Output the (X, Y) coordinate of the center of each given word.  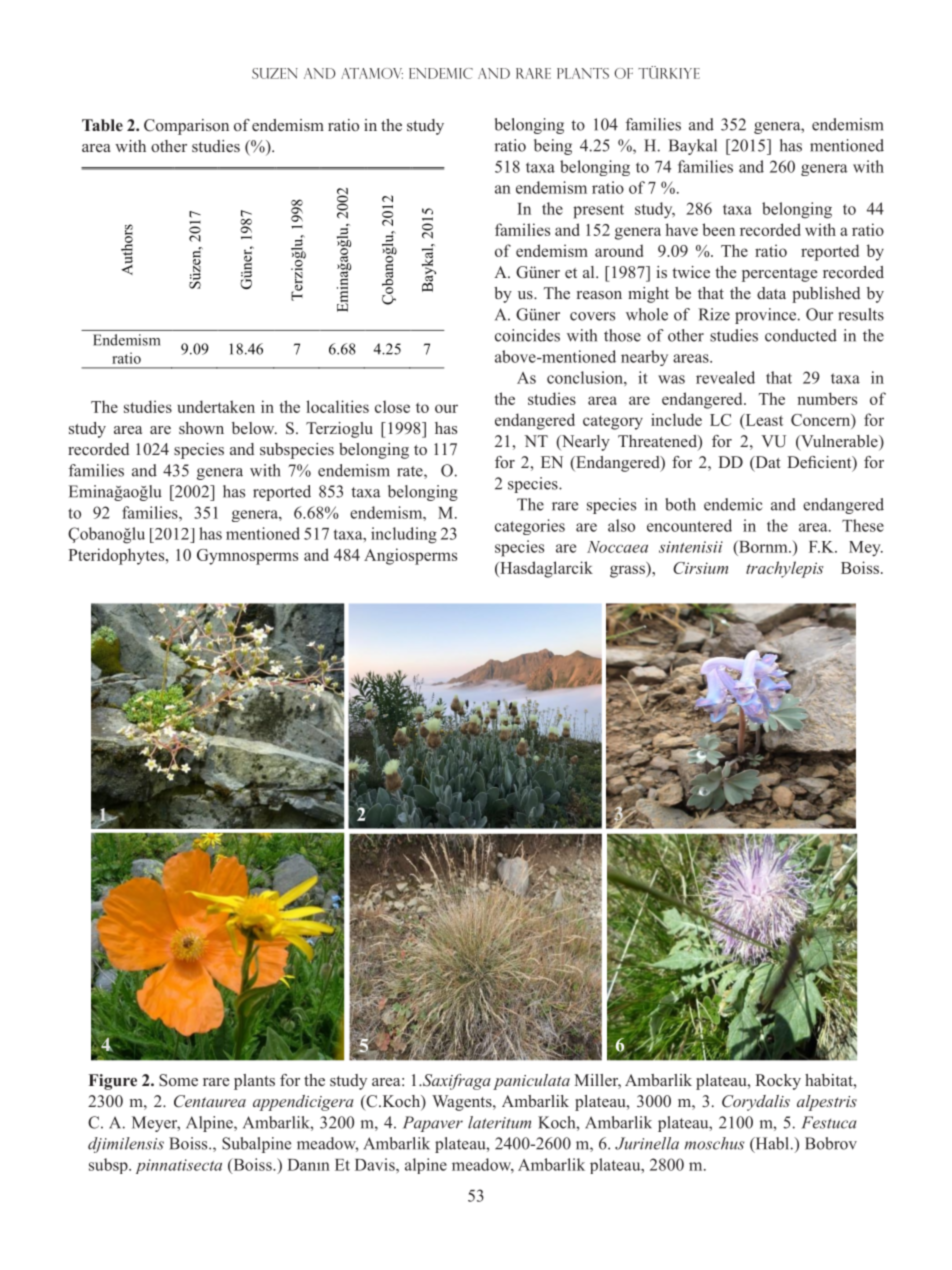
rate (411, 472)
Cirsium (700, 568)
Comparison (186, 127)
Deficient (820, 463)
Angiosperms (410, 556)
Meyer (156, 1124)
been (718, 229)
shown (201, 428)
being (553, 147)
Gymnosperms (247, 557)
